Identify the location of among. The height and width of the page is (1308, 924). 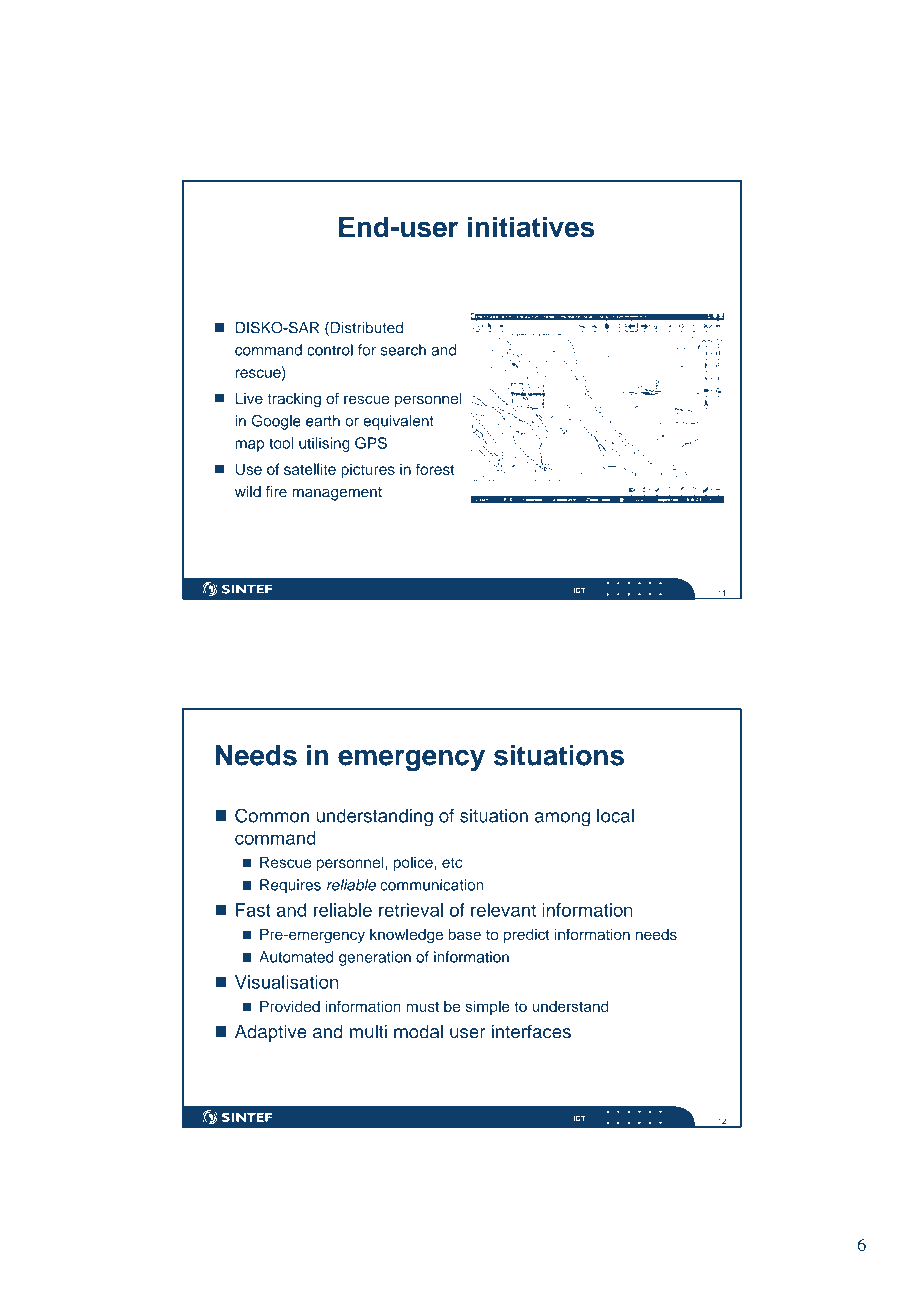
(562, 819).
